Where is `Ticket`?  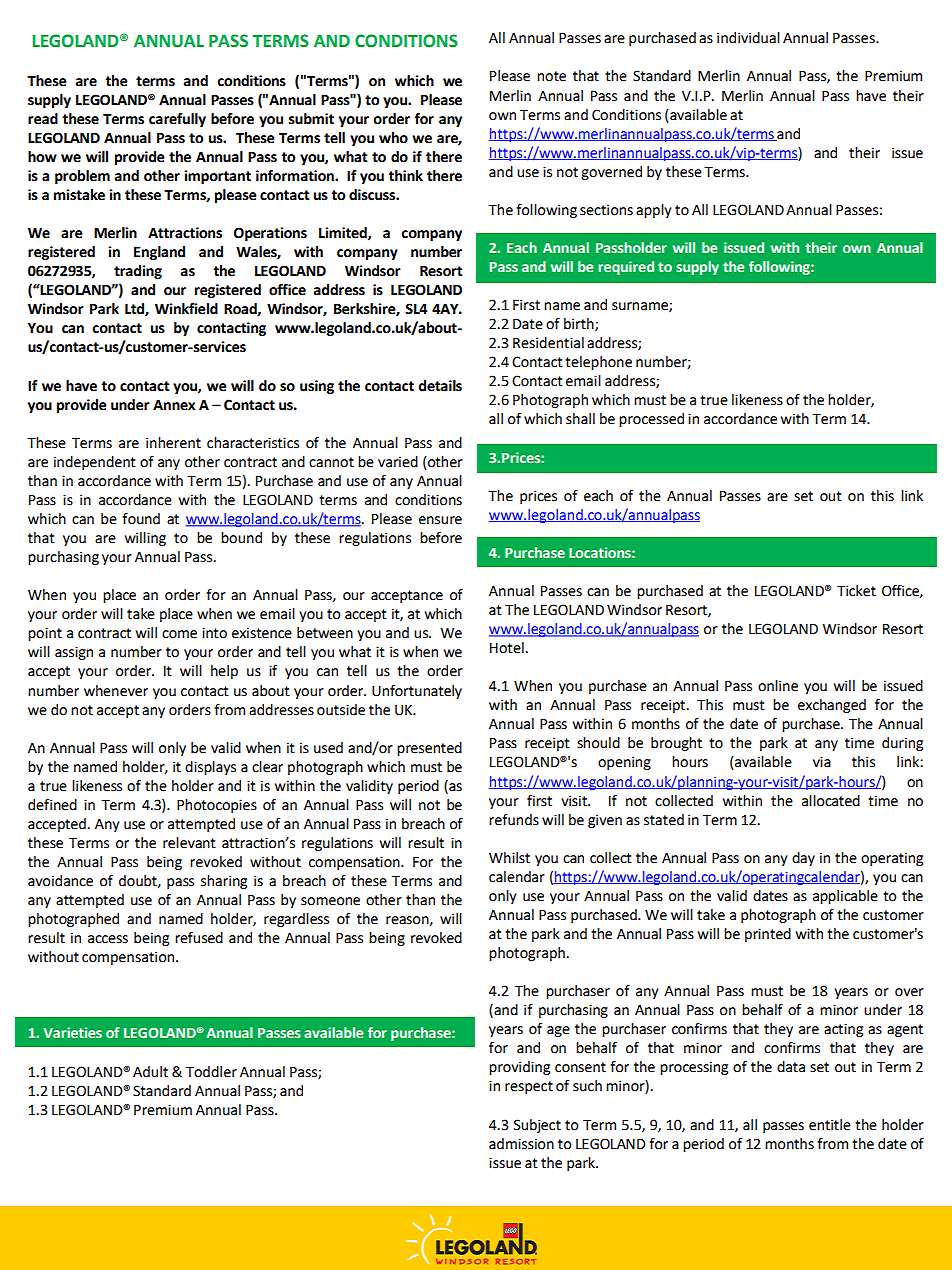
Ticket is located at coordinates (856, 591).
